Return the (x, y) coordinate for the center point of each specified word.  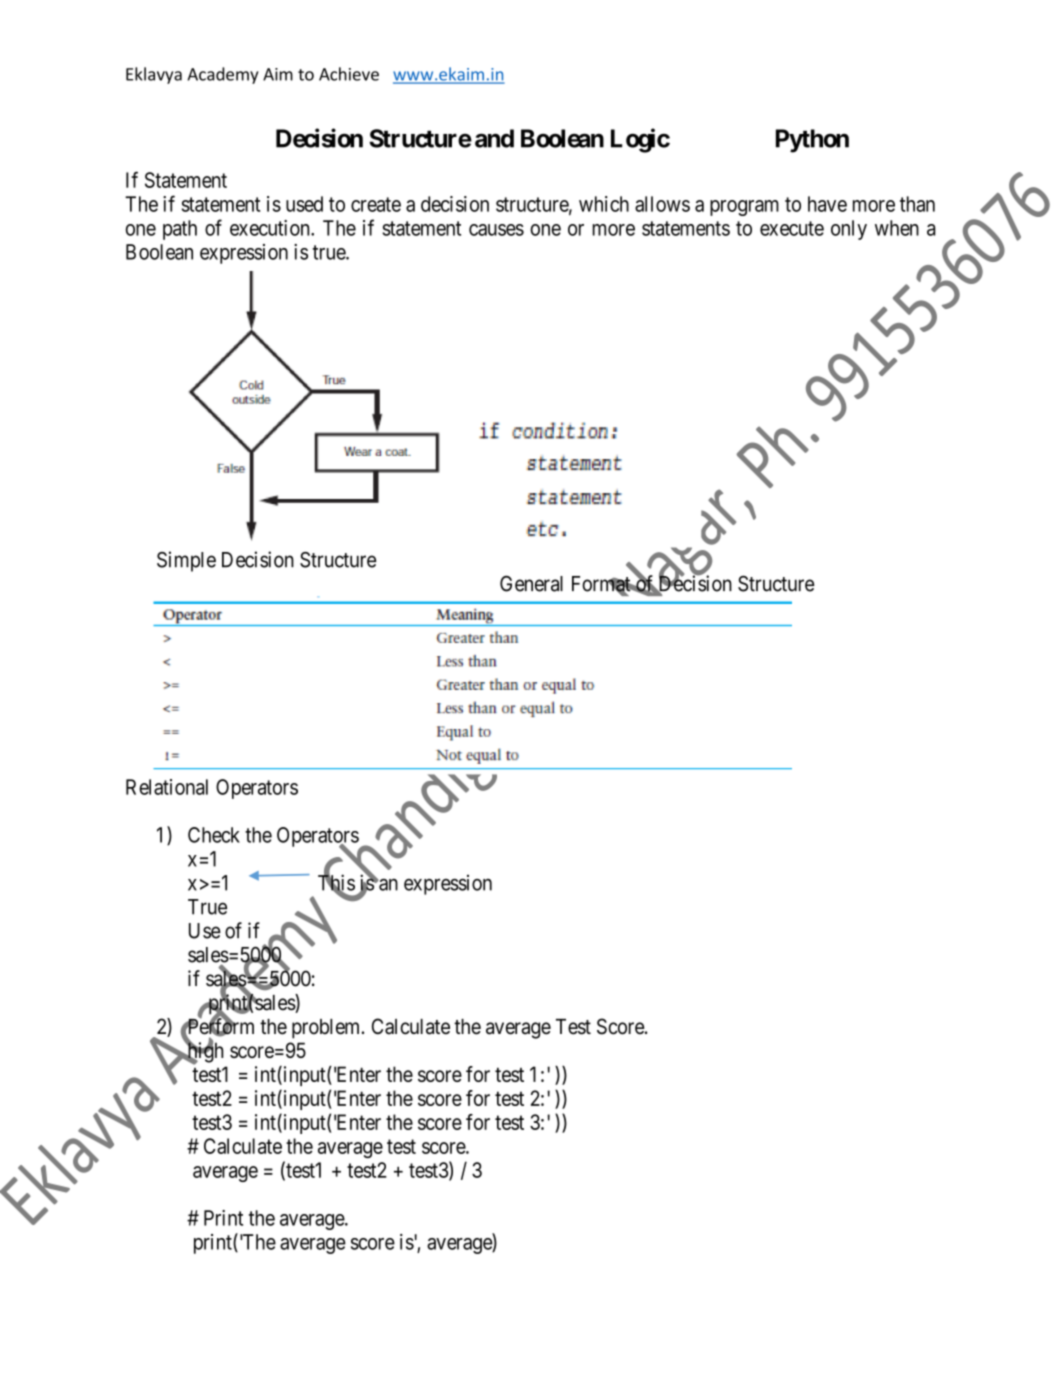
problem (327, 1029)
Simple (186, 561)
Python (812, 141)
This (336, 883)
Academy (222, 75)
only (849, 230)
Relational (167, 787)
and (494, 138)
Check (214, 835)
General (531, 583)
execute (792, 228)
